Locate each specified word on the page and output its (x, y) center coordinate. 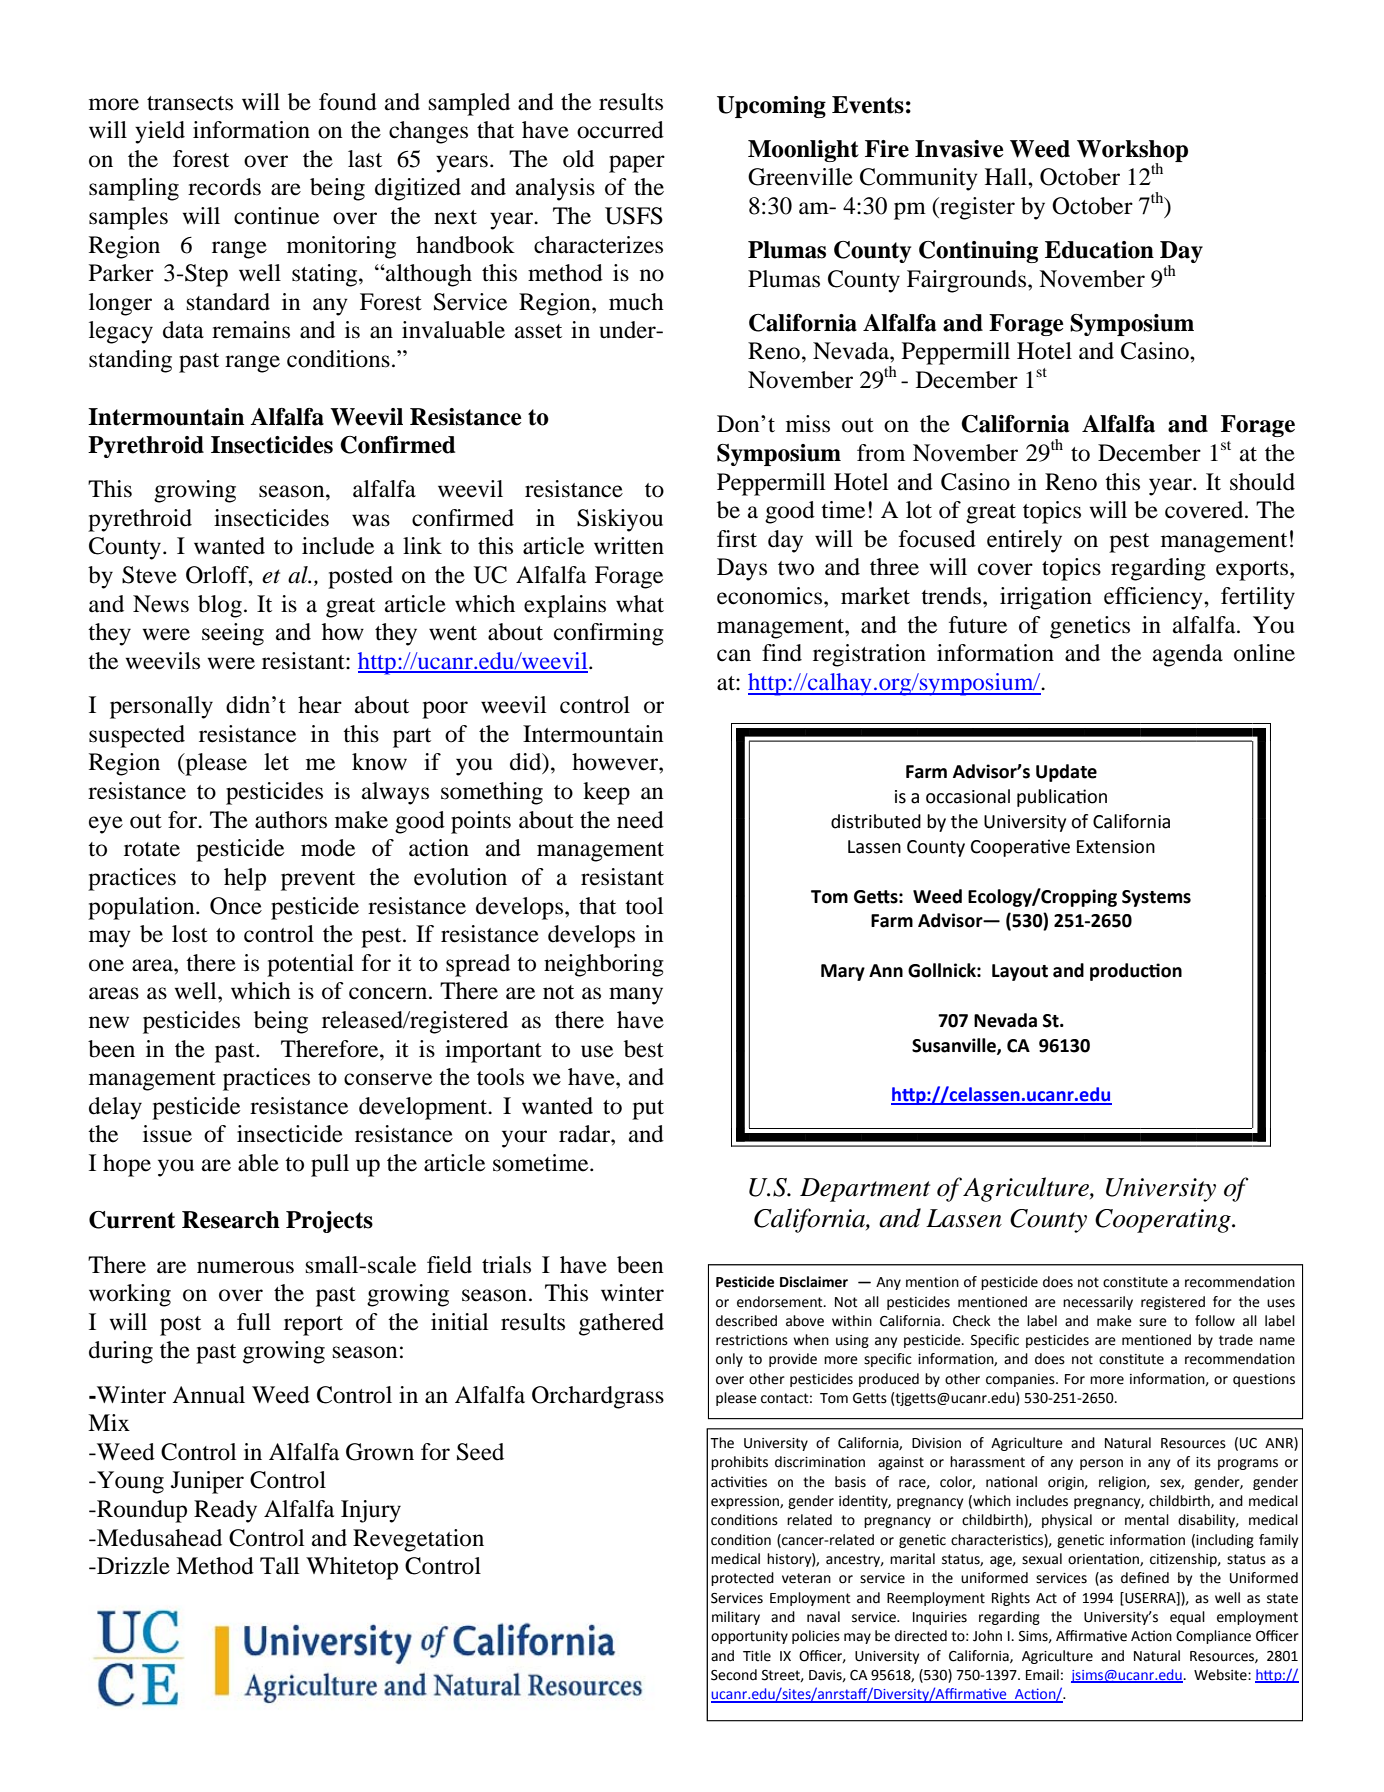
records (224, 187)
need (640, 820)
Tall (279, 1566)
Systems (1156, 898)
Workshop (1132, 152)
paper (637, 164)
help (245, 879)
